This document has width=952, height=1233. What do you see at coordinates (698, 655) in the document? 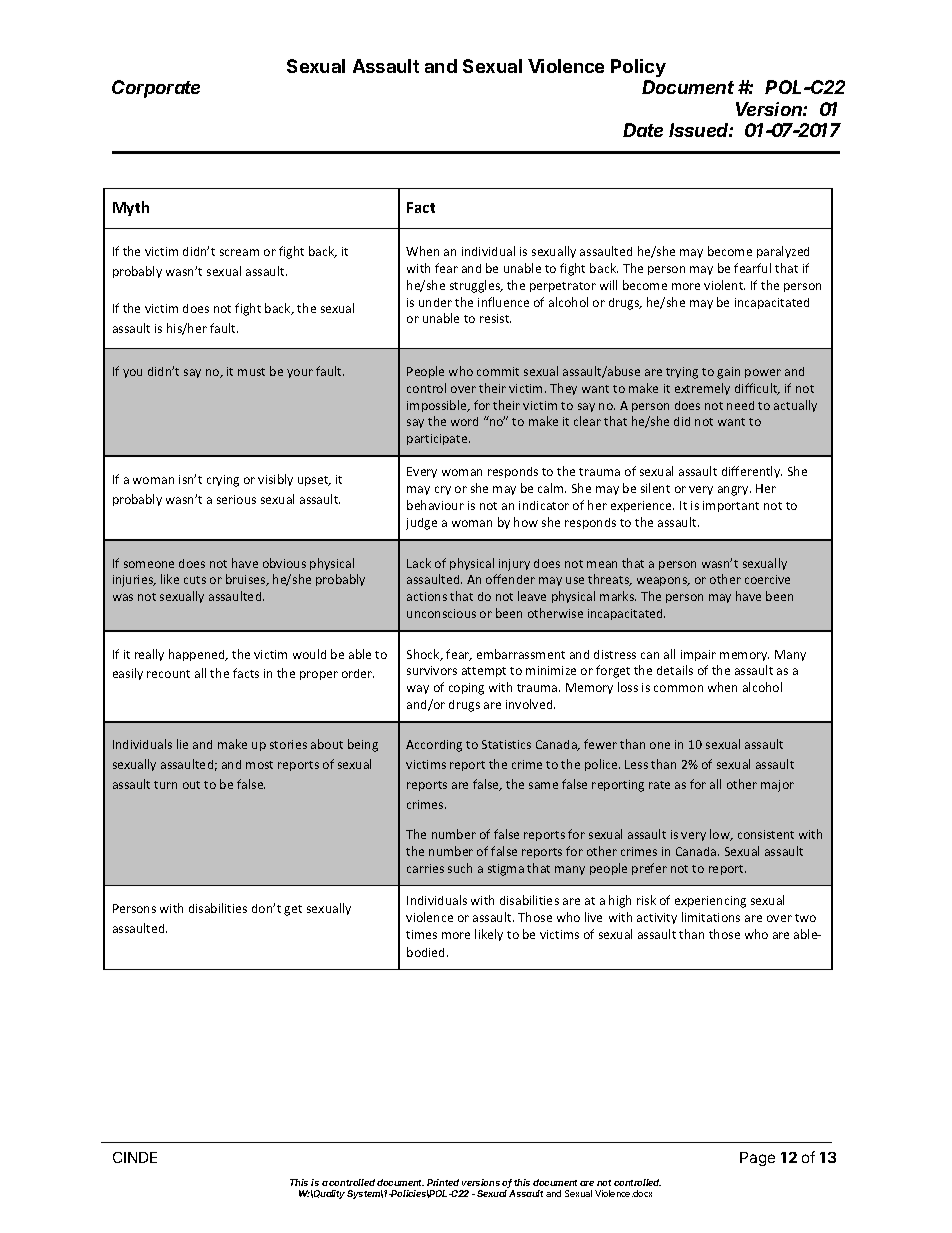
I see `impair` at bounding box center [698, 655].
